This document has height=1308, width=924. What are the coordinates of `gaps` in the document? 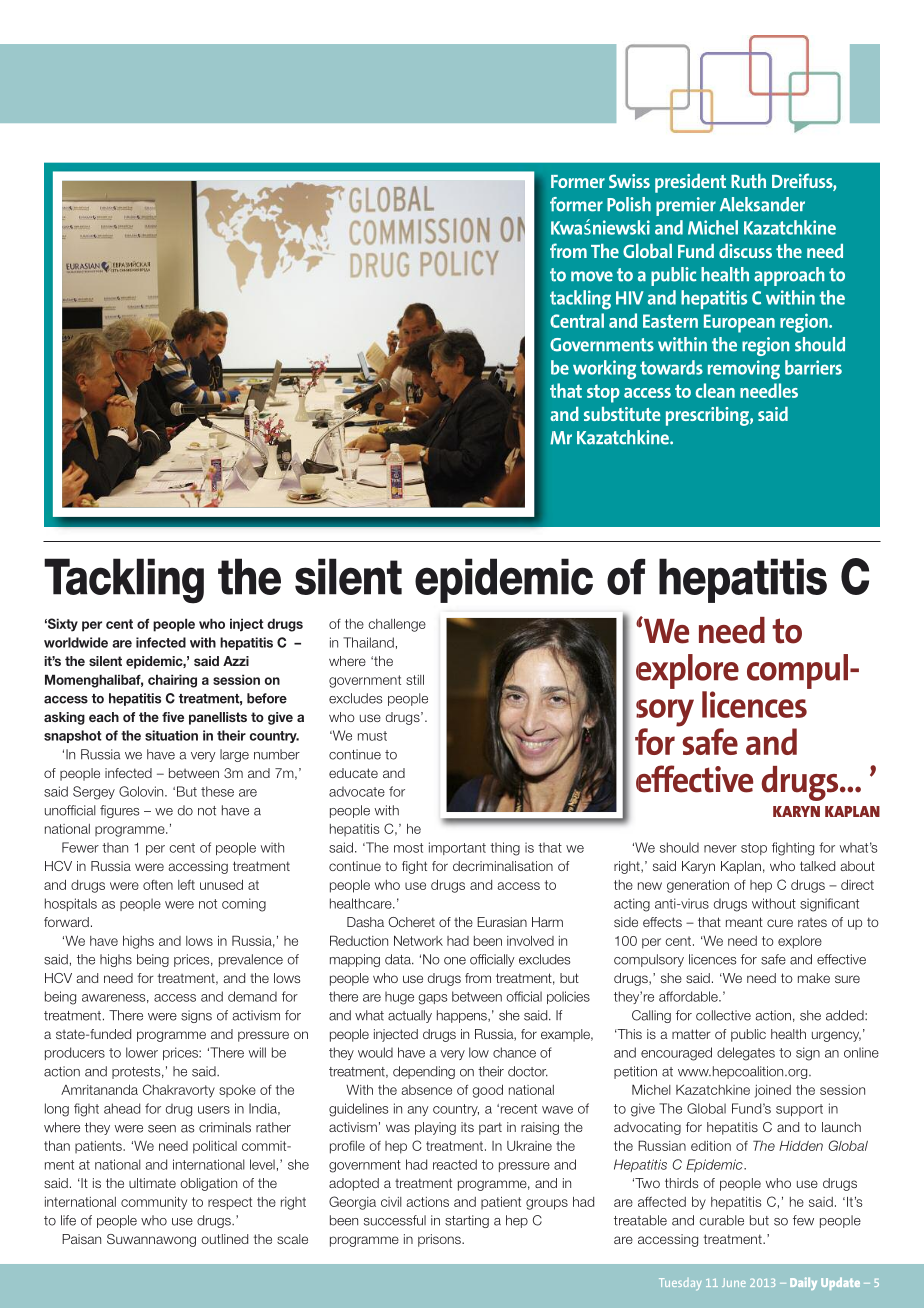 It's located at (433, 999).
